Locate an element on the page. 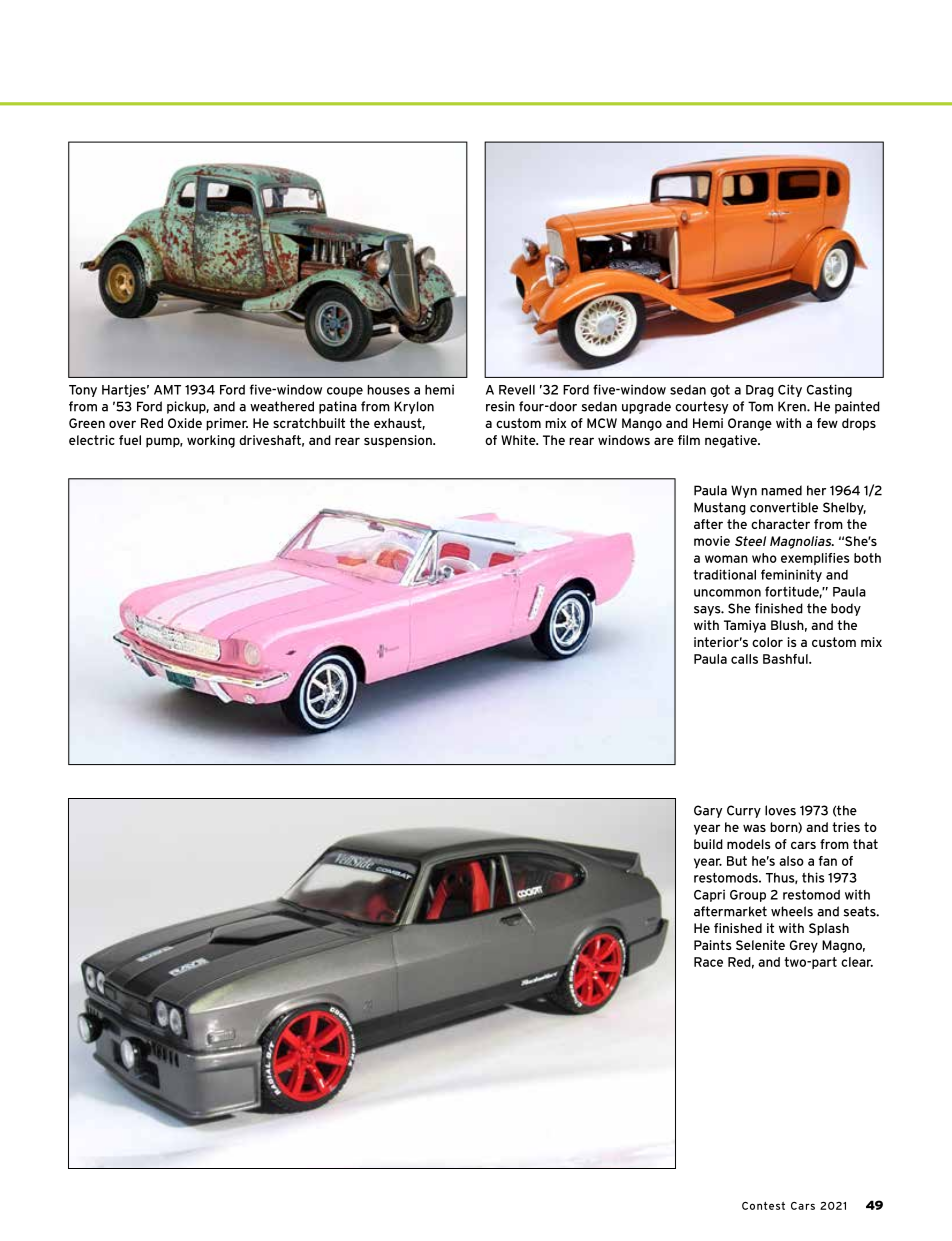 This page has height=1241, width=952. Paints is located at coordinates (712, 945).
